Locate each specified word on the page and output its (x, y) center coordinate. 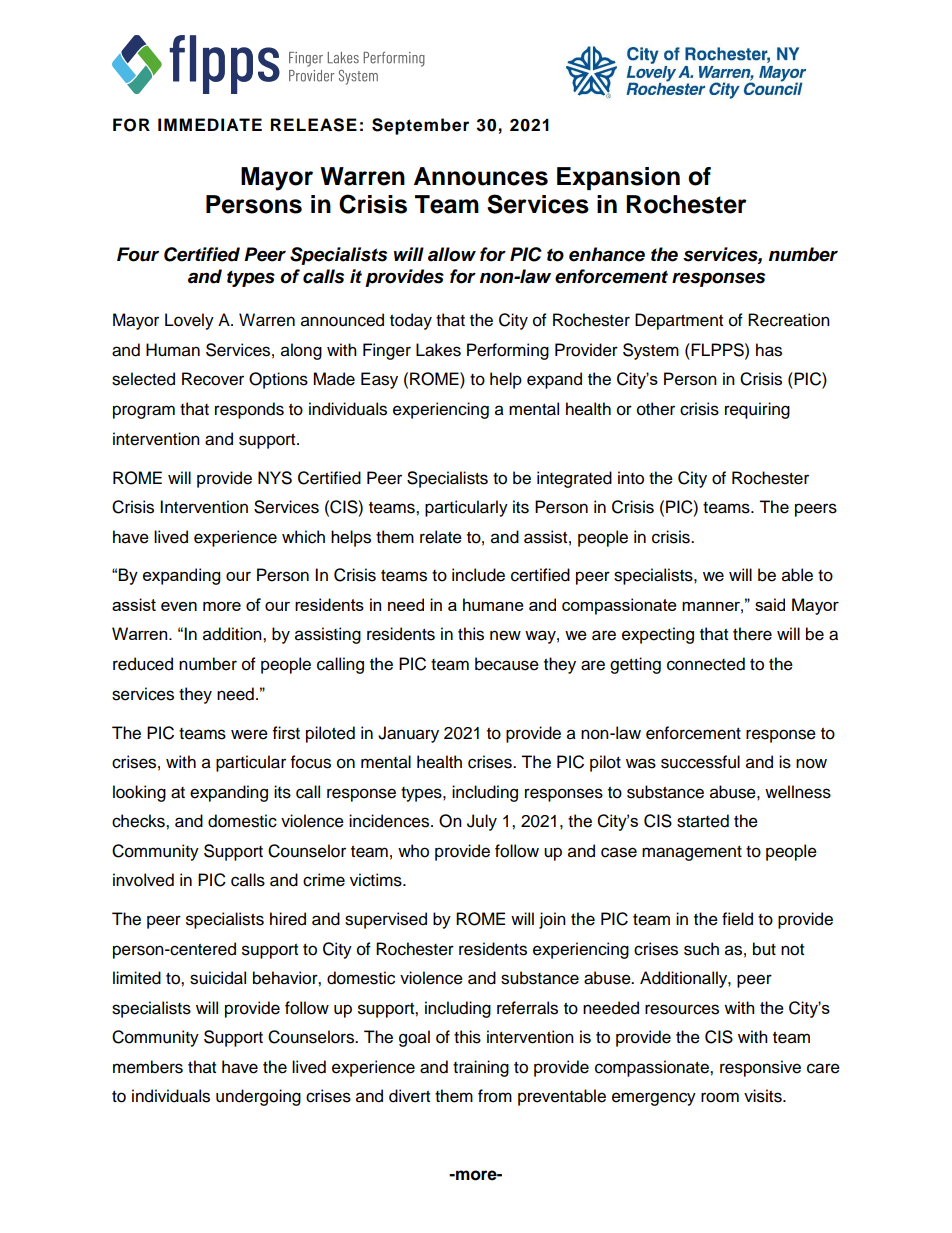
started (703, 821)
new (505, 635)
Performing (508, 351)
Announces (481, 176)
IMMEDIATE (210, 124)
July (482, 822)
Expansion (618, 178)
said (770, 604)
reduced (143, 664)
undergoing (258, 1097)
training (481, 1068)
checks (139, 821)
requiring (757, 410)
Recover (213, 379)
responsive (760, 1068)
